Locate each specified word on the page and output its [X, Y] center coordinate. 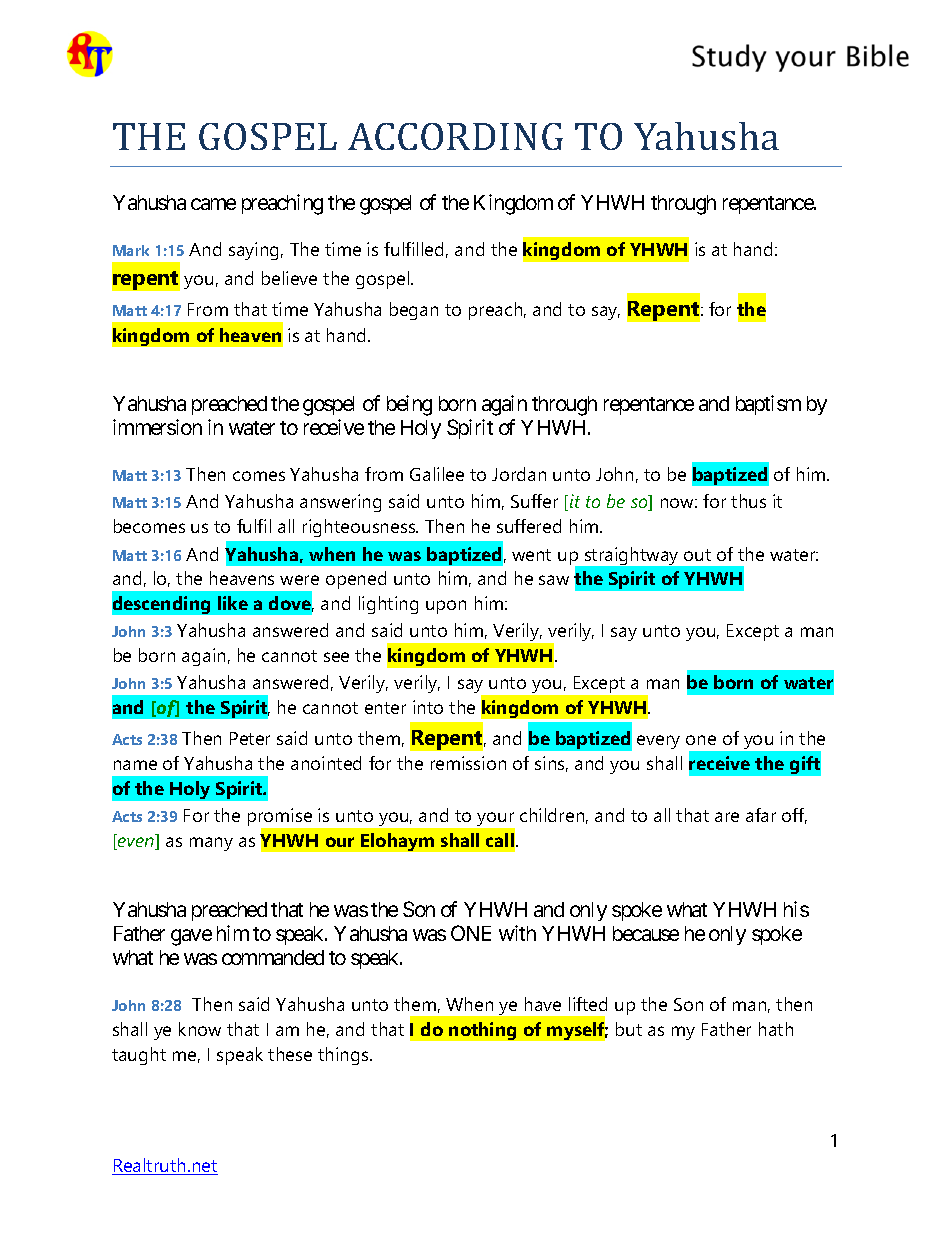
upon [446, 607]
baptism [768, 405]
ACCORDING [455, 136]
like [233, 603]
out [697, 555]
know [200, 1029]
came [213, 204]
